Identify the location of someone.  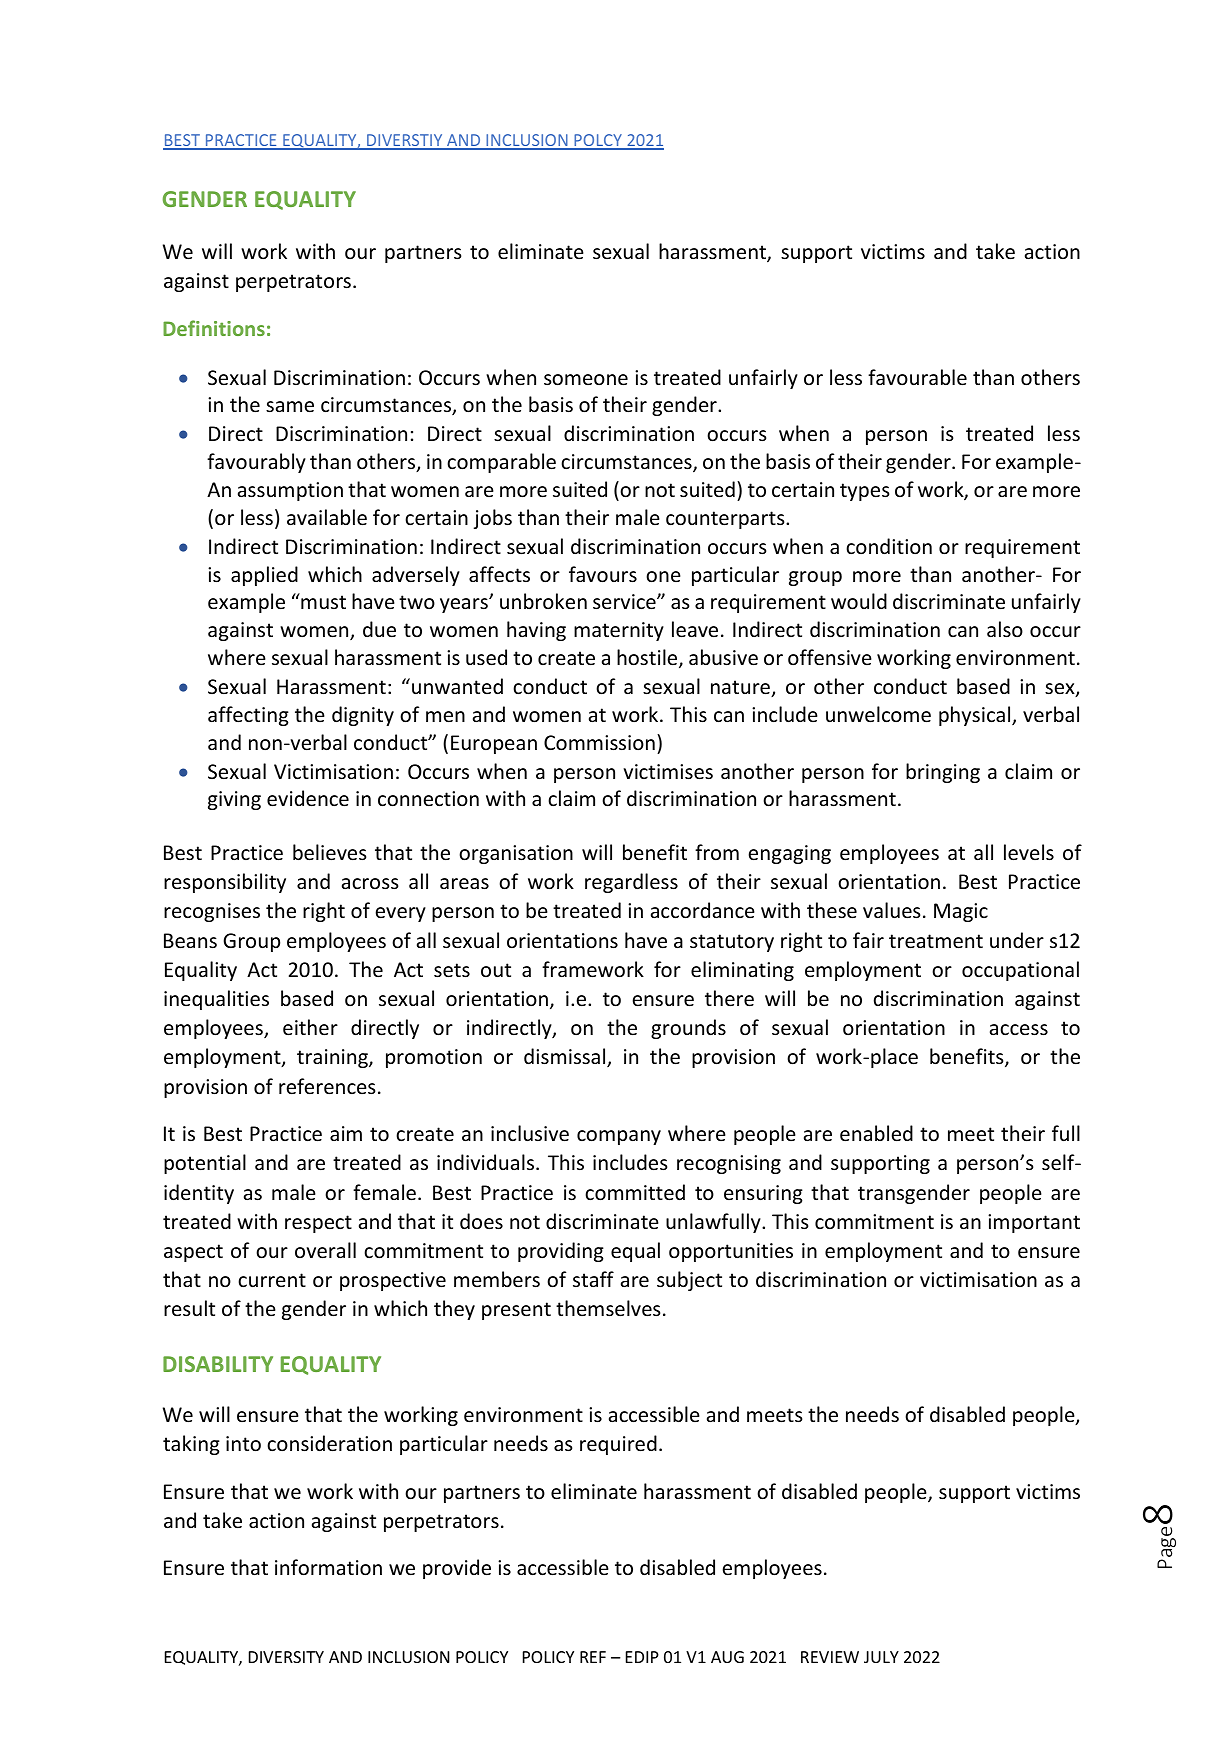
(586, 380).
